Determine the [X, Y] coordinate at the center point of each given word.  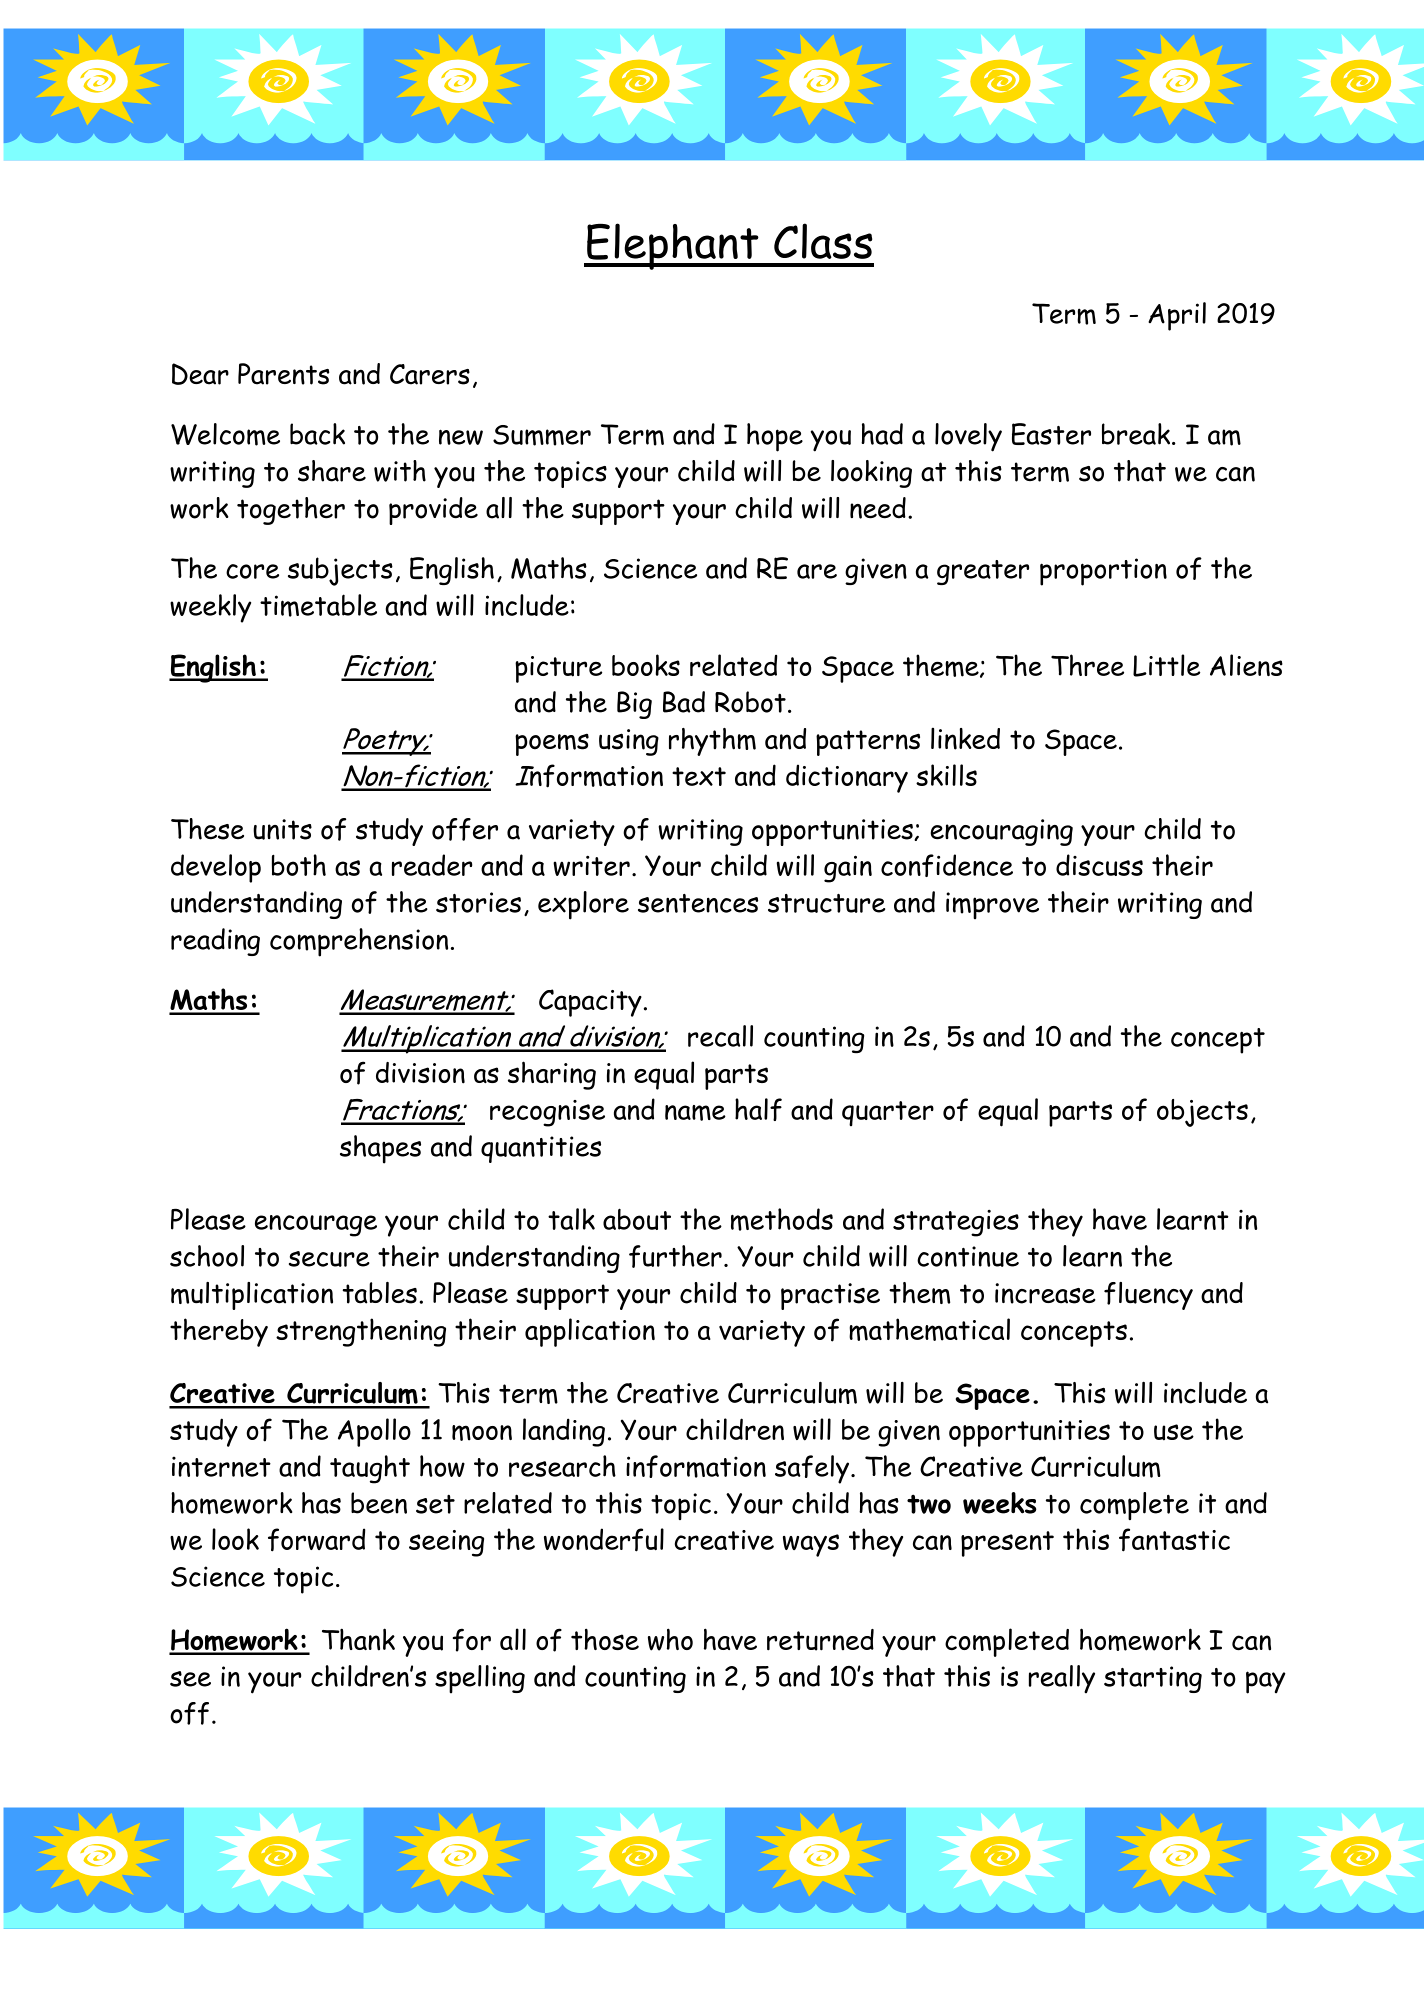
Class [823, 241]
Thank [358, 1639]
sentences [698, 903]
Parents [283, 374]
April [1177, 316]
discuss [1099, 865]
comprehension [359, 942]
